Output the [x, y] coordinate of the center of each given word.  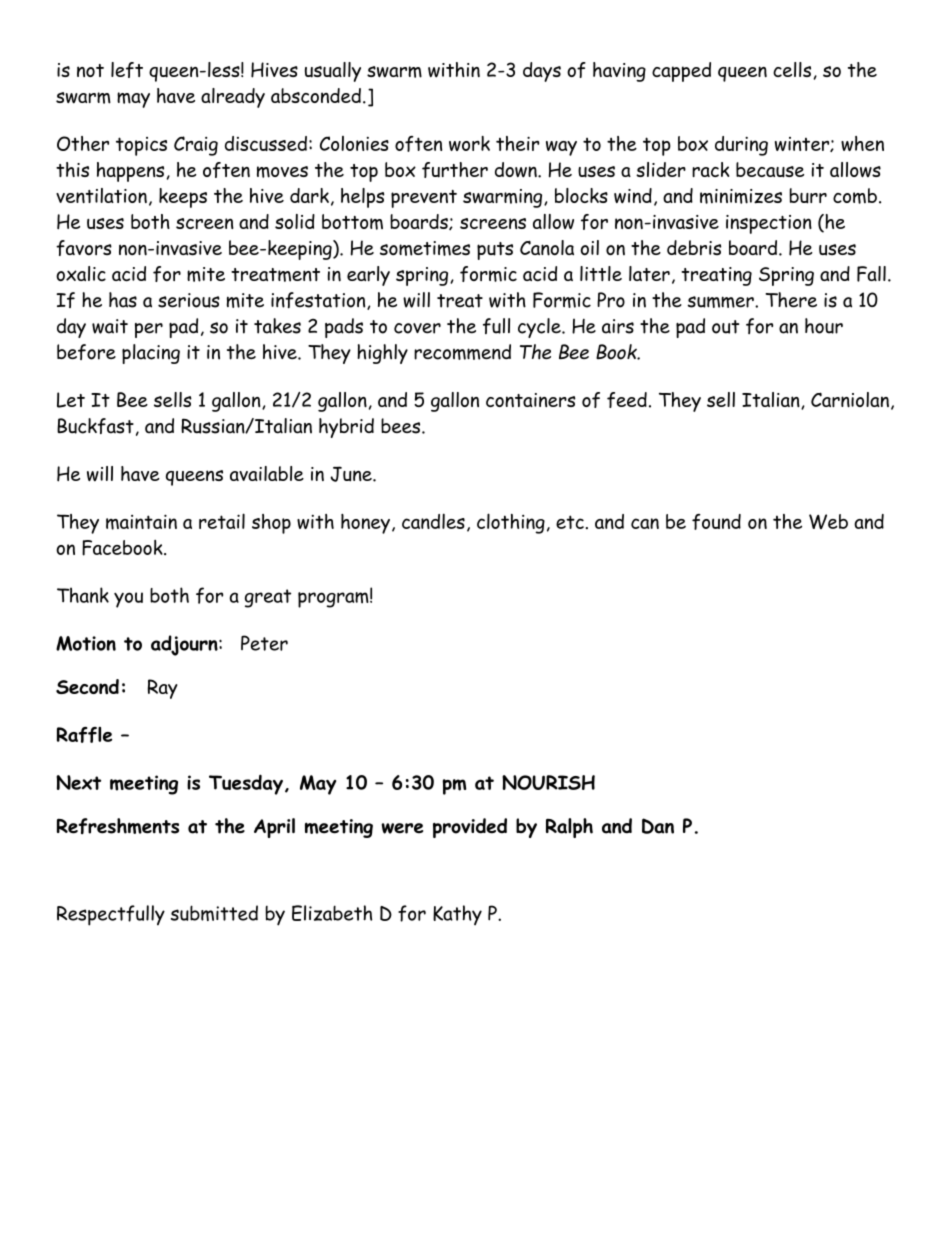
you [128, 600]
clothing [511, 523]
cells [793, 70]
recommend [462, 352]
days [542, 72]
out [725, 327]
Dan [658, 826]
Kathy [457, 915]
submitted [214, 913]
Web [828, 521]
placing [151, 354]
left [127, 70]
